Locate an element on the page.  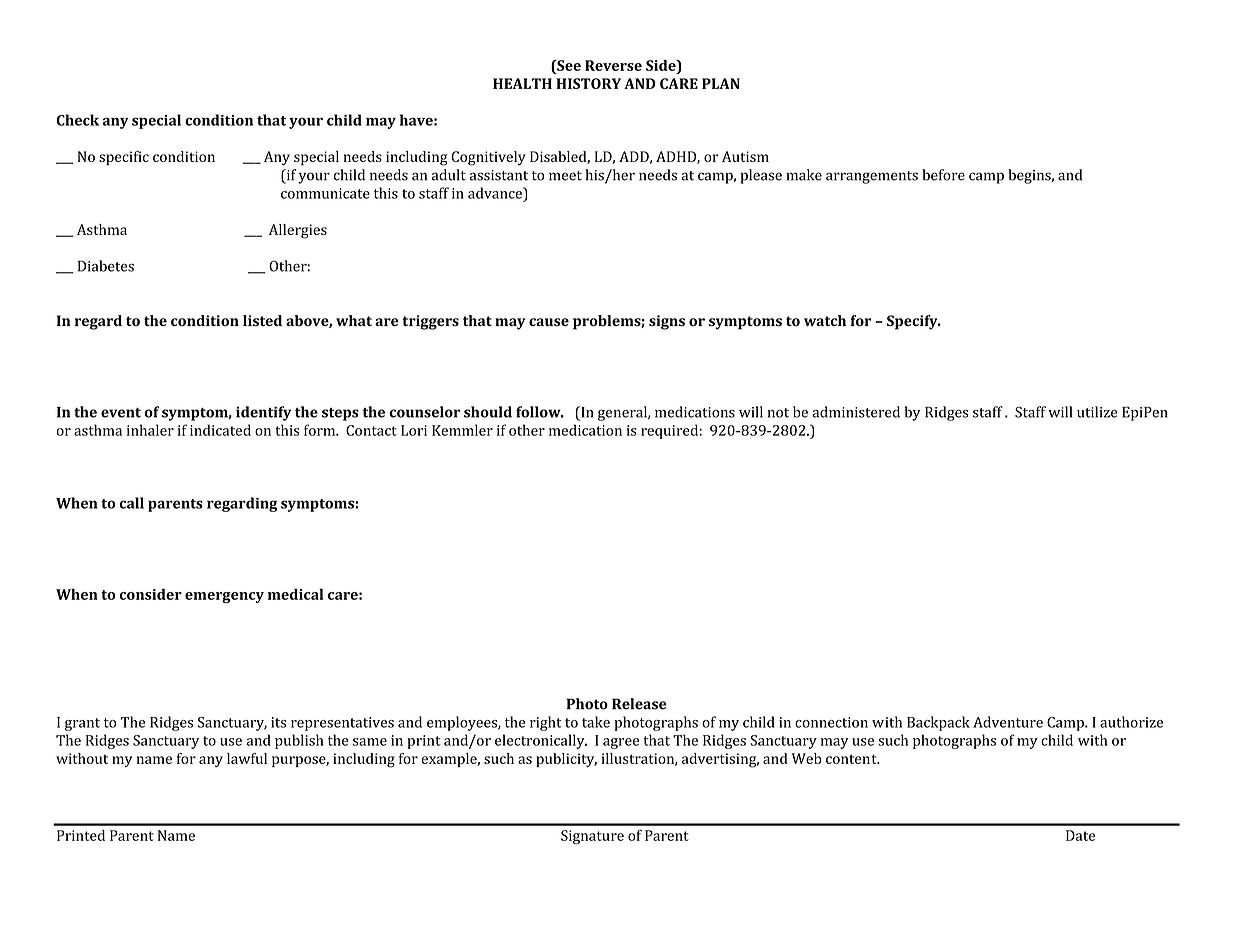
lawful is located at coordinates (247, 758).
